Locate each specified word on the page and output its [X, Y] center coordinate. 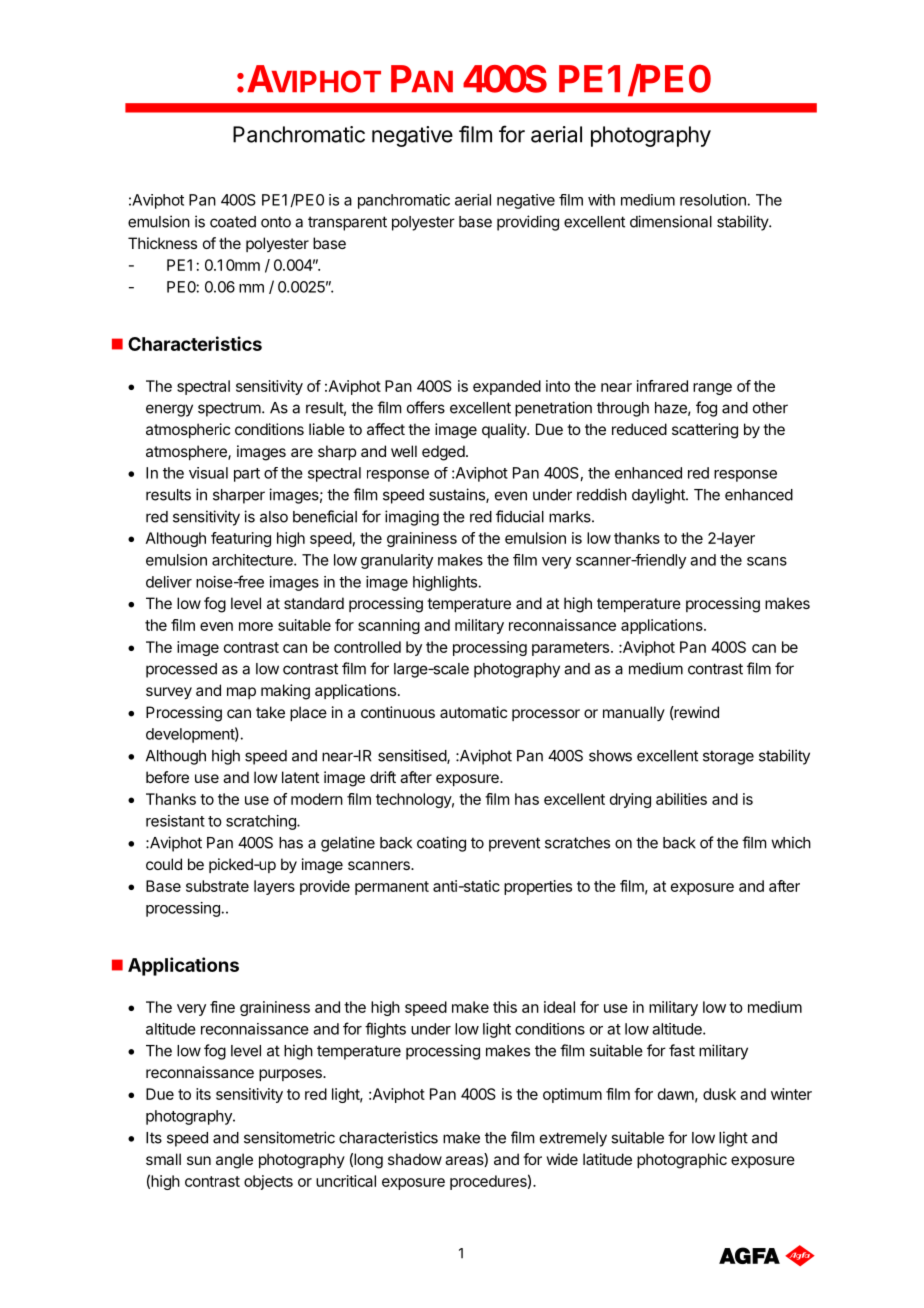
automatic [473, 712]
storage [728, 757]
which [791, 842]
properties [538, 887]
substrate [217, 886]
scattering [705, 431]
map [241, 693]
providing [528, 223]
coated [233, 222]
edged [443, 453]
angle [234, 1161]
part [247, 475]
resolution [713, 200]
